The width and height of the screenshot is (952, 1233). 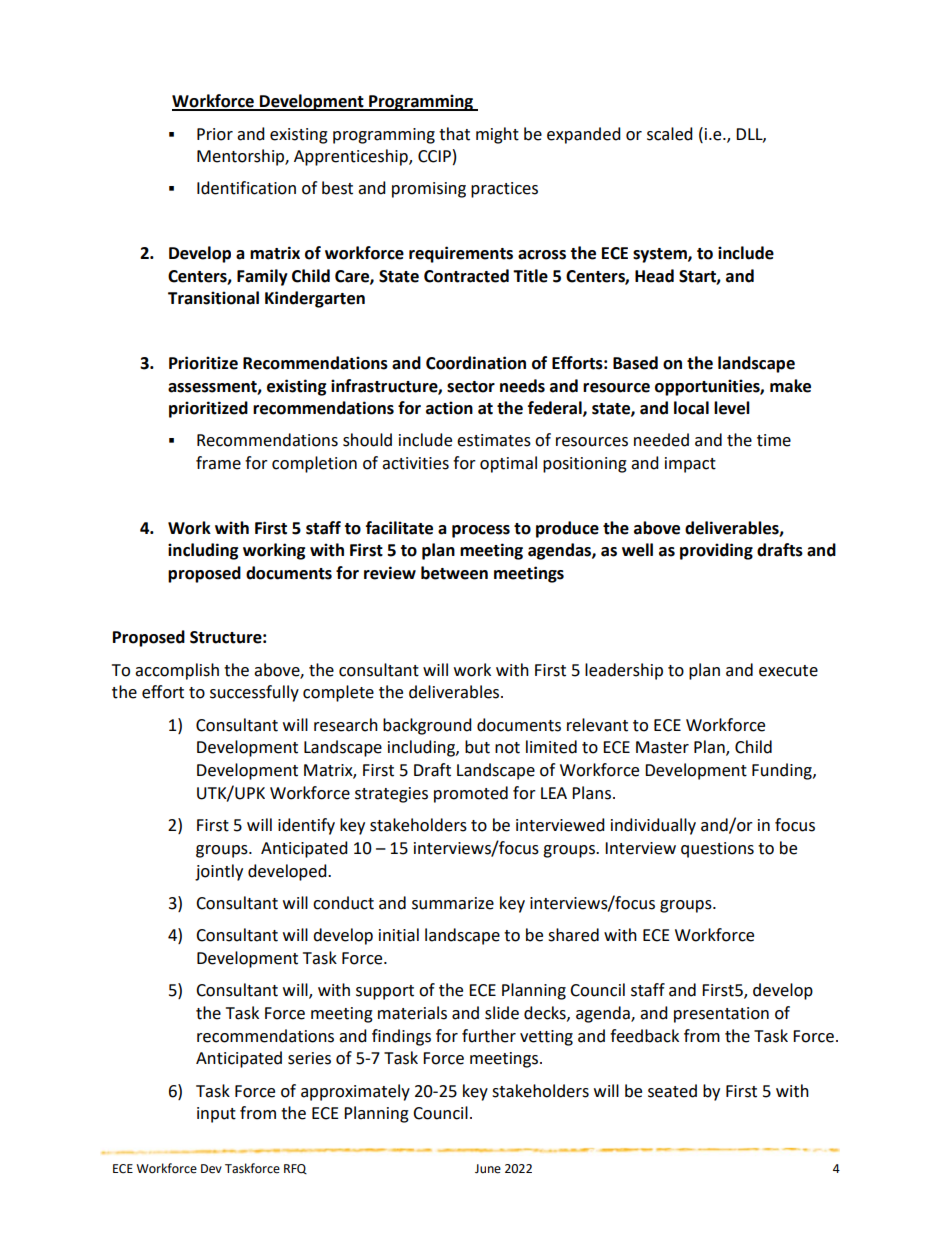 What do you see at coordinates (246, 188) in the screenshot?
I see `Identification` at bounding box center [246, 188].
